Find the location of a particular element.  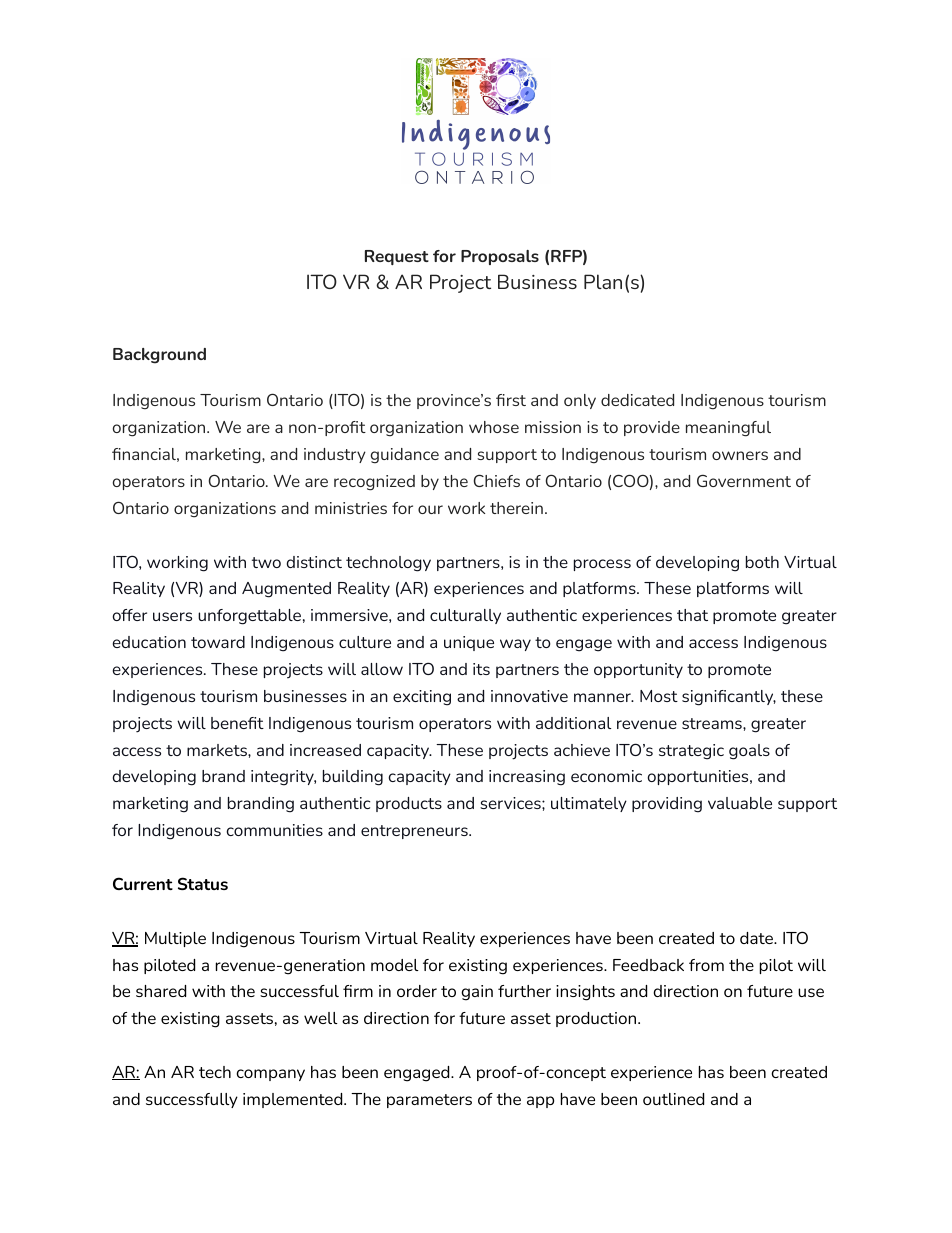

both is located at coordinates (762, 562).
